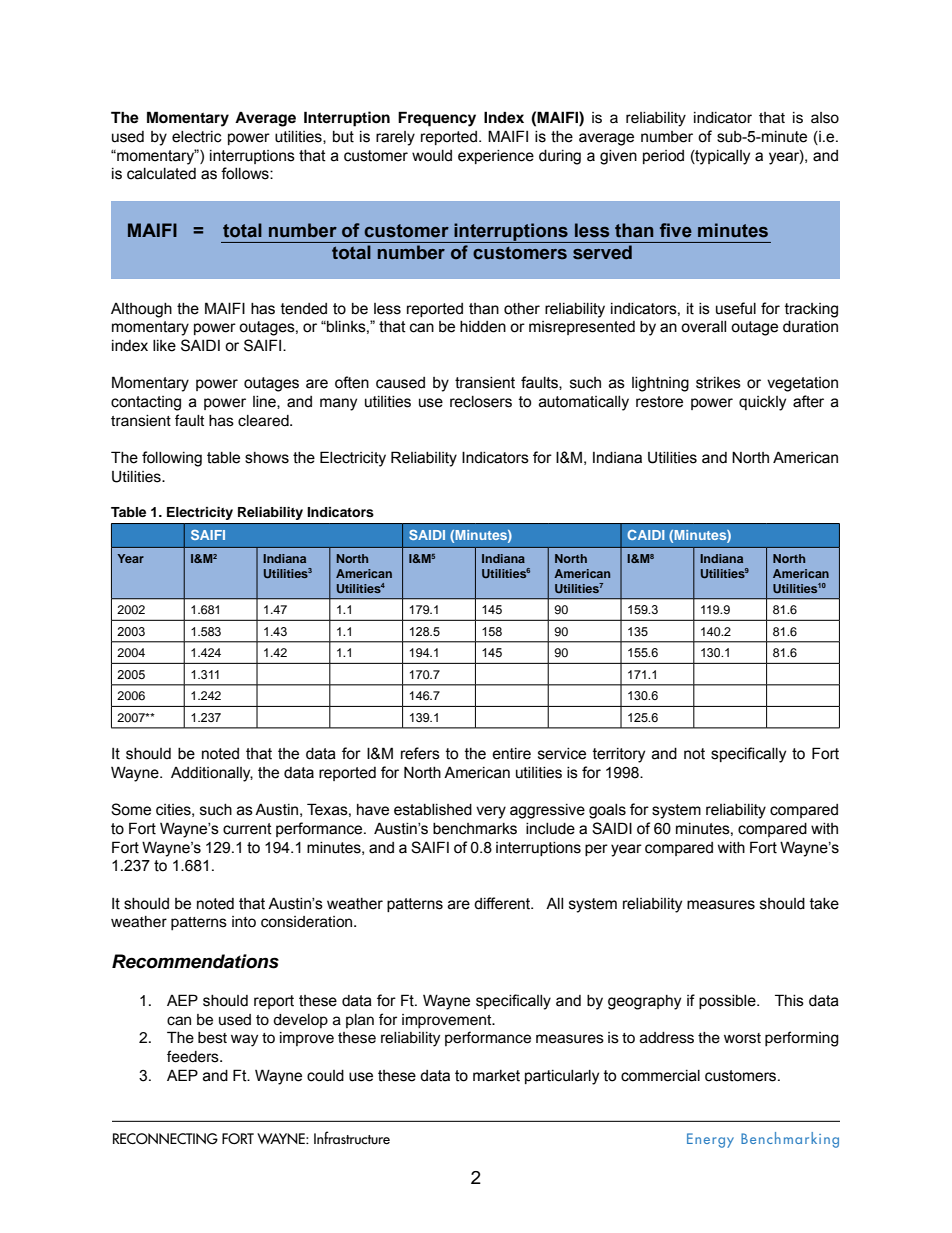 The width and height of the screenshot is (952, 1233). Describe the element at coordinates (172, 459) in the screenshot. I see `following` at that location.
